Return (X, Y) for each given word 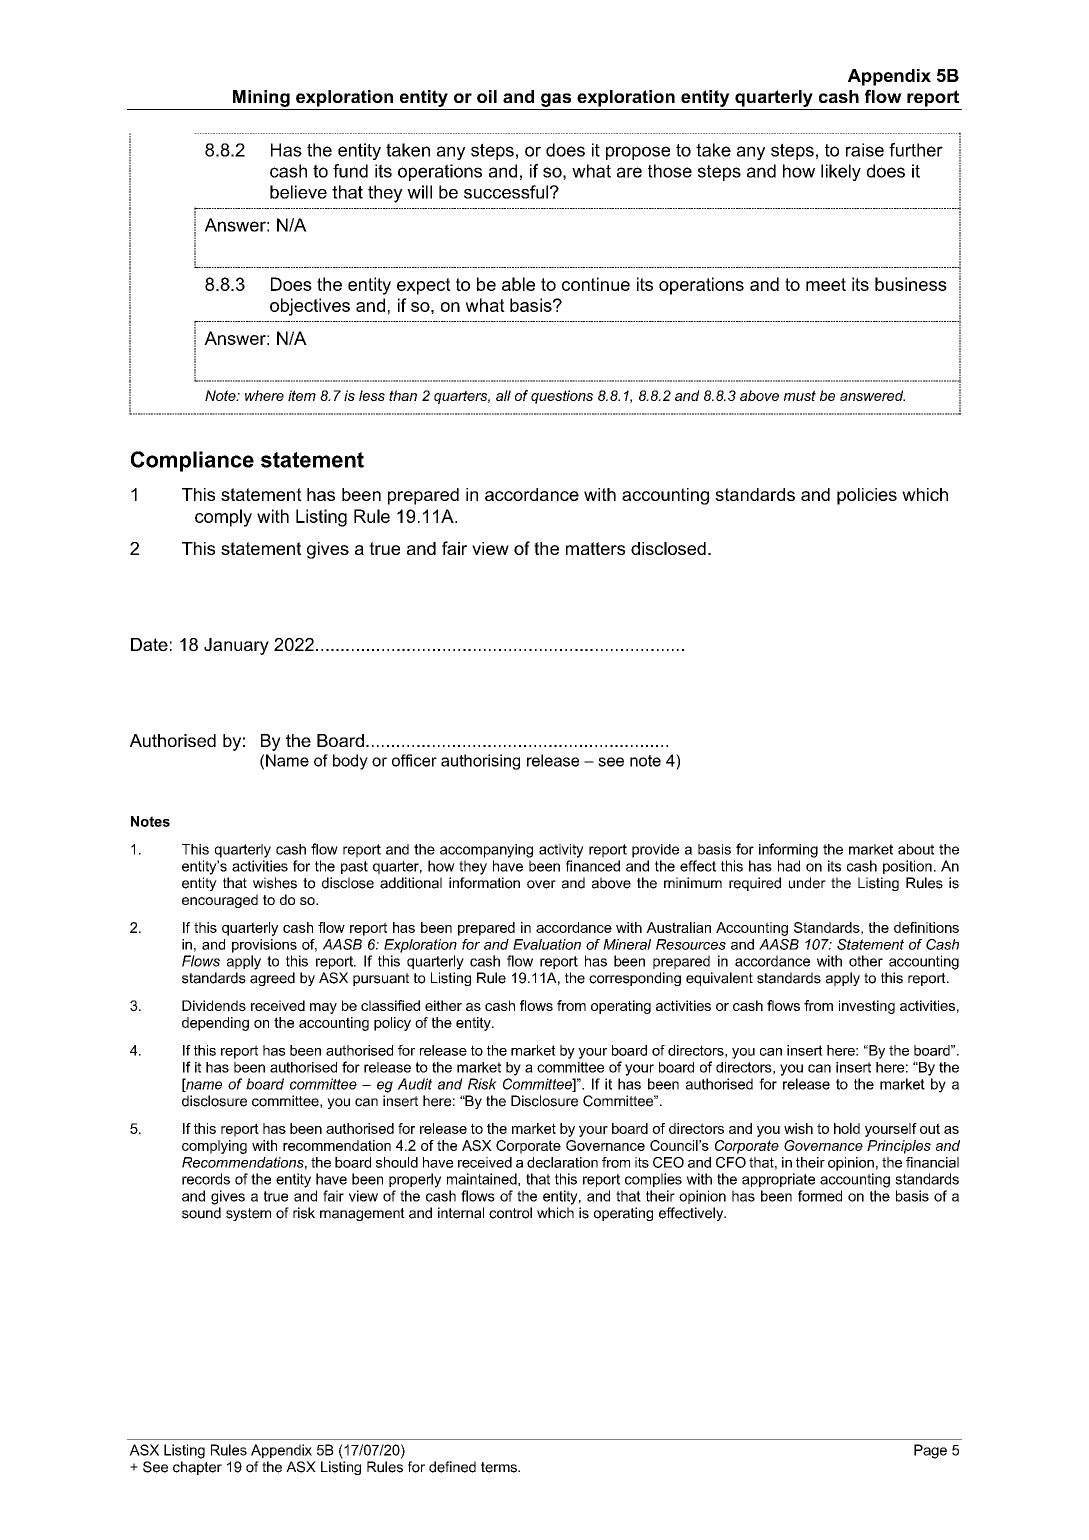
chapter (197, 1468)
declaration (562, 1162)
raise (865, 150)
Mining (261, 98)
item (302, 395)
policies (867, 496)
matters (595, 548)
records (206, 1179)
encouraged (220, 901)
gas (556, 100)
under (807, 883)
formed (820, 1196)
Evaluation (547, 944)
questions (562, 397)
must (800, 395)
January (236, 646)
